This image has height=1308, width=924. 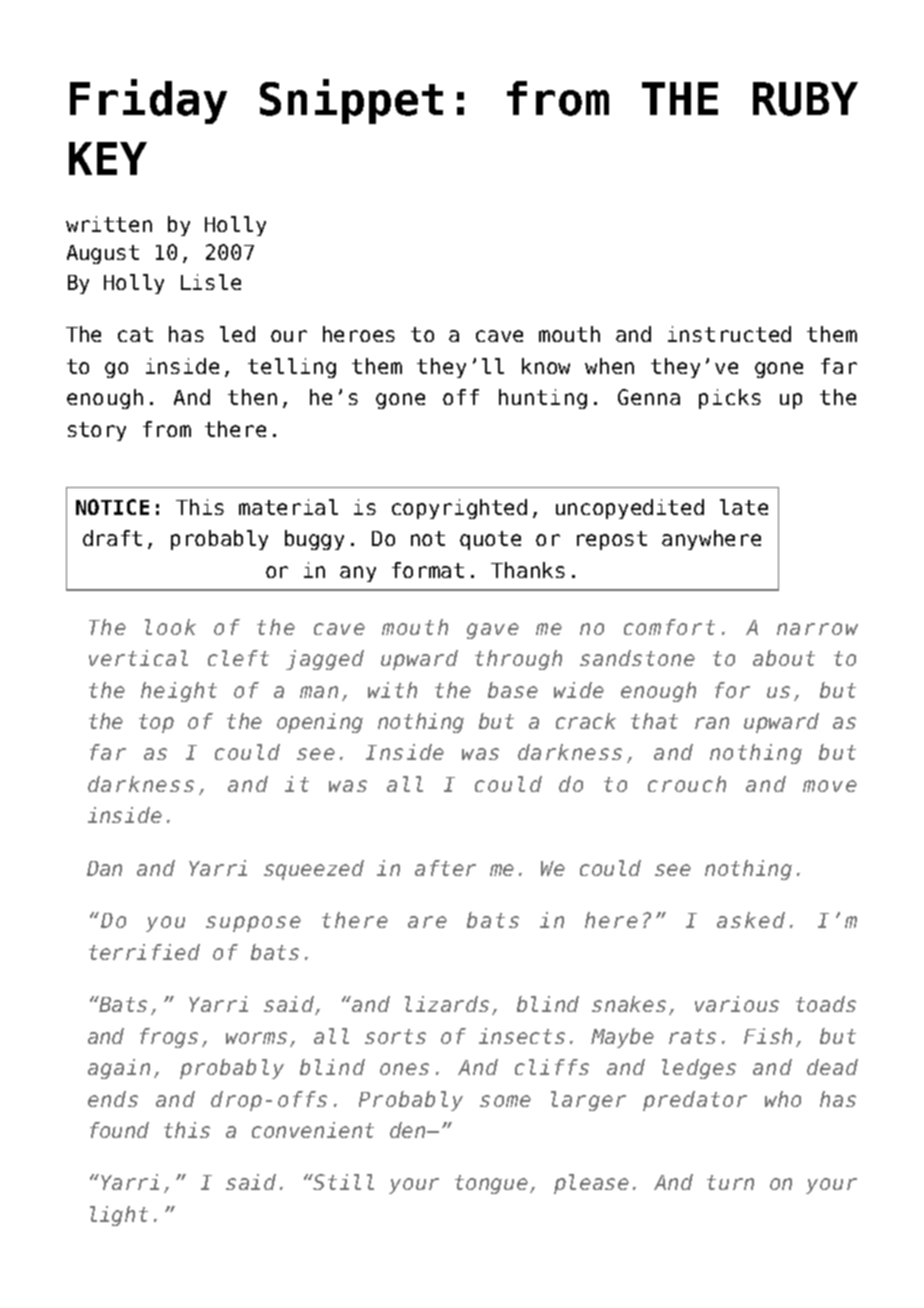 I want to click on crouch, so click(x=687, y=784).
